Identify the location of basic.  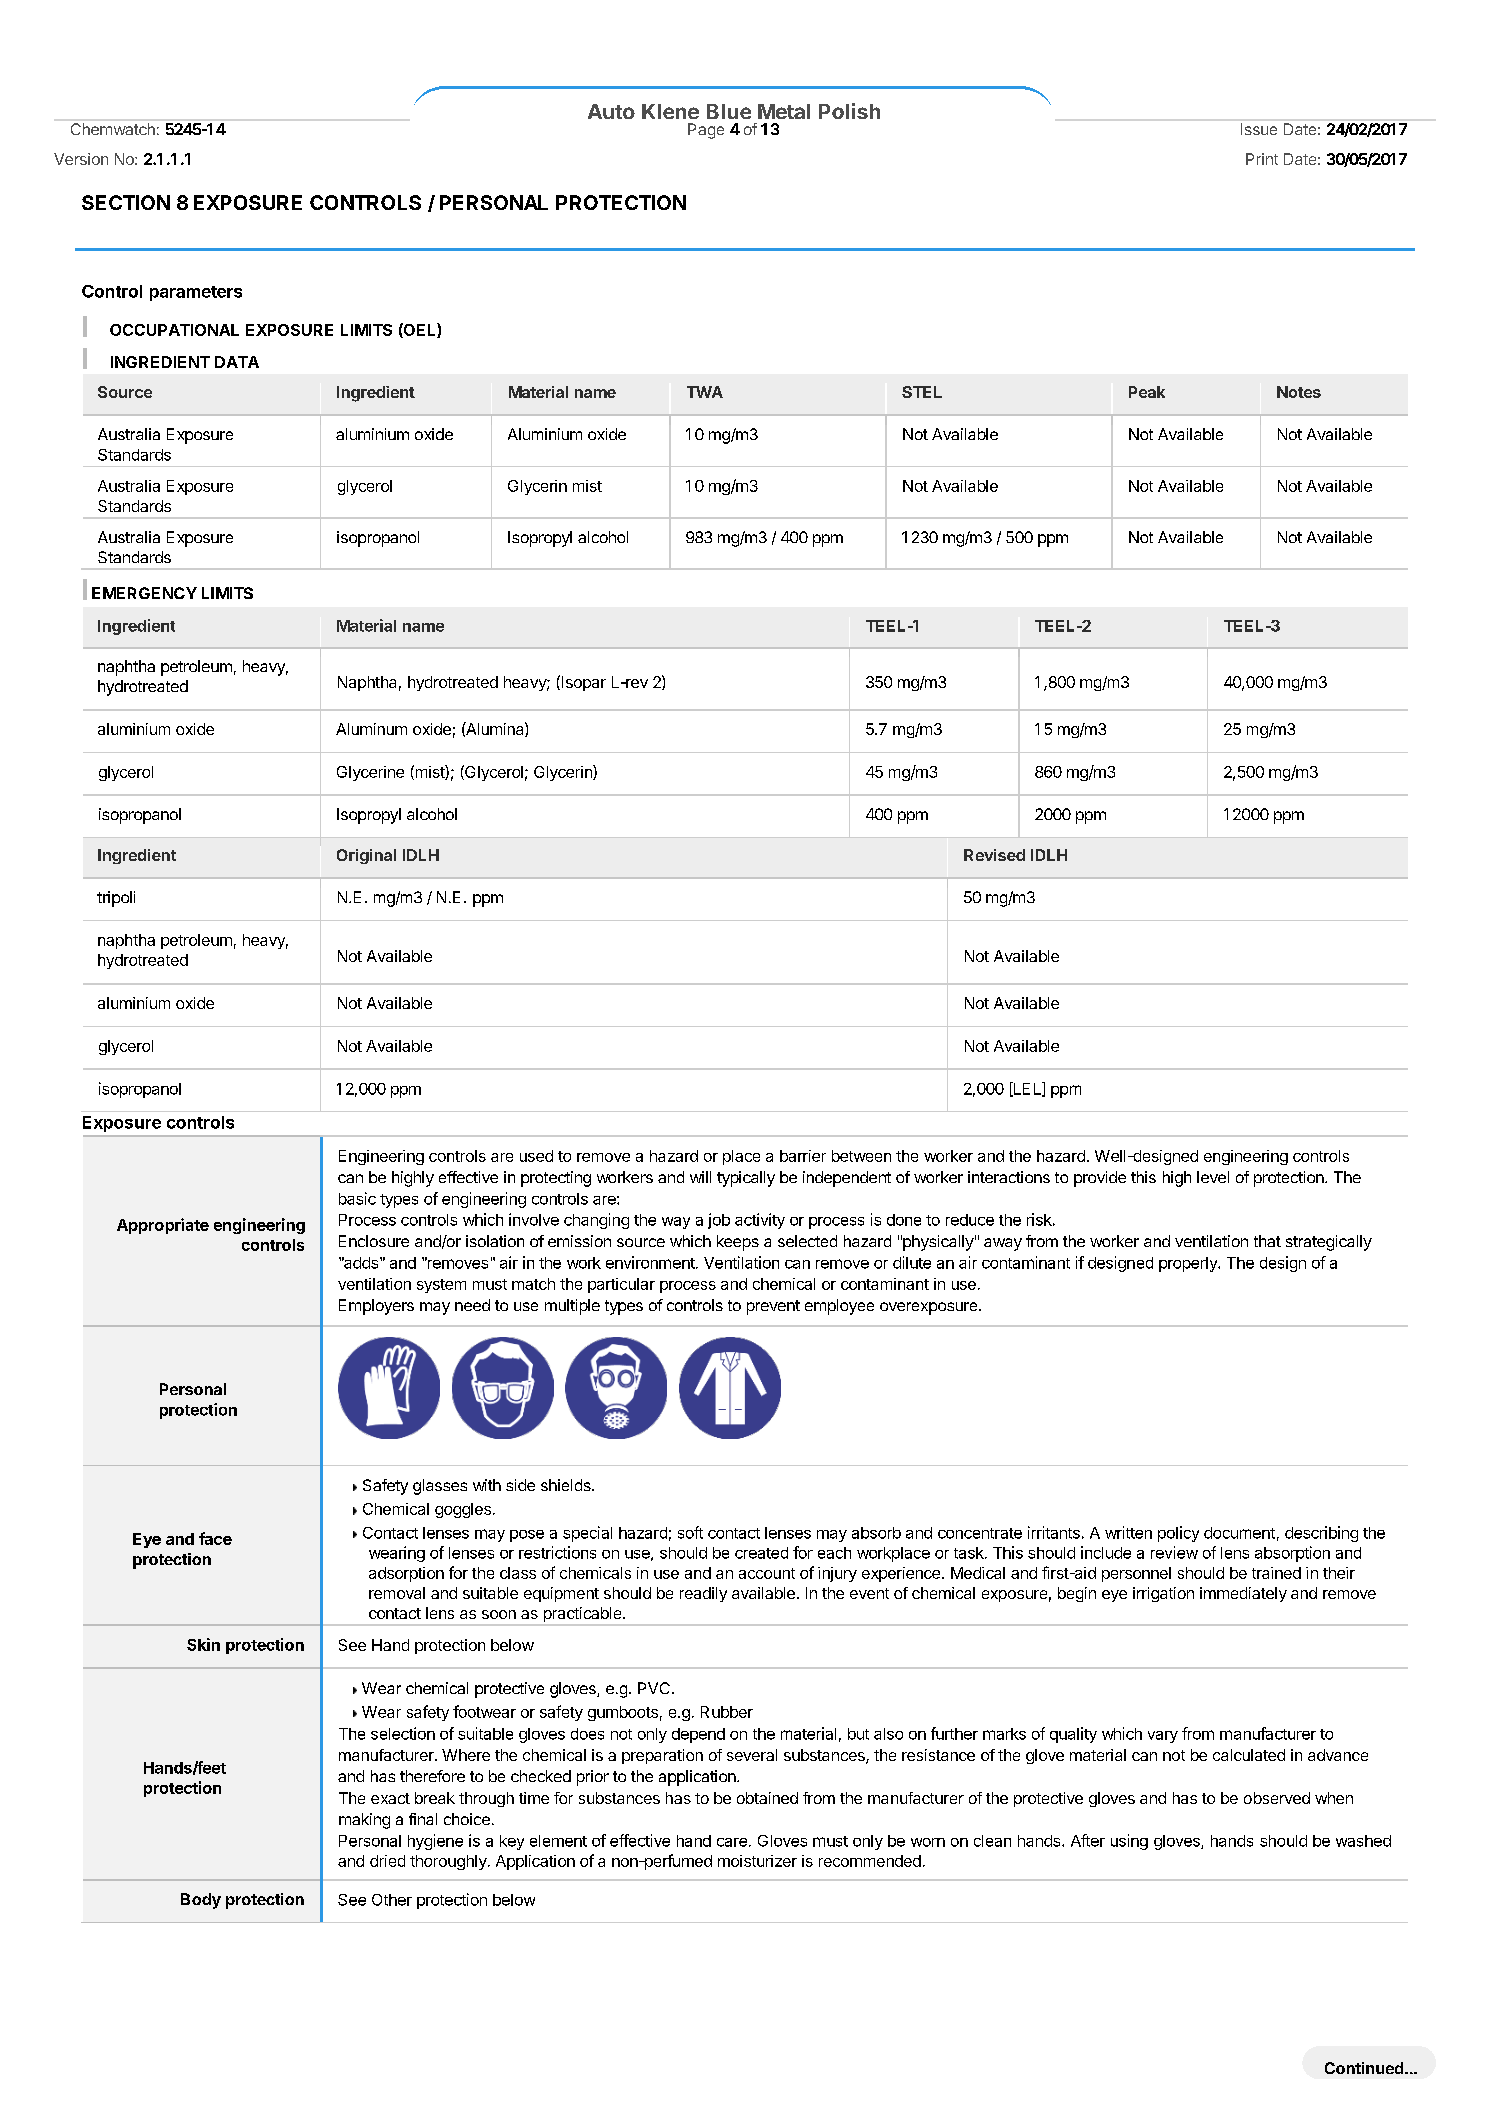
(357, 1198).
